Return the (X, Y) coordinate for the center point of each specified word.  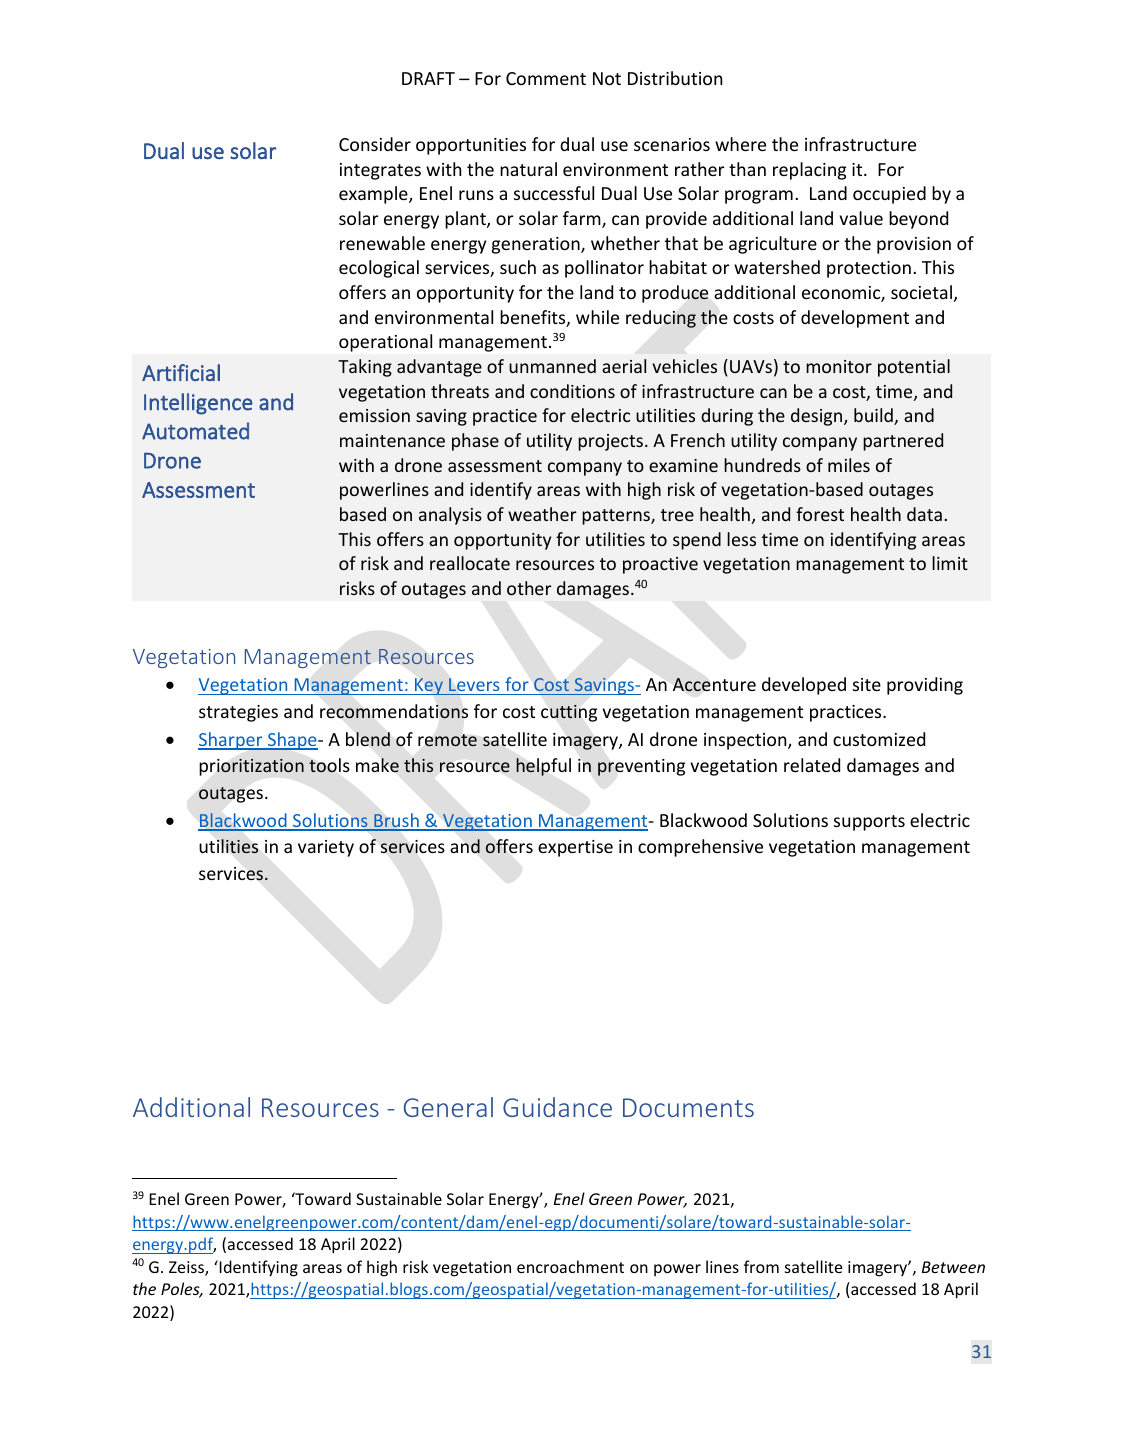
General (448, 1107)
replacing (809, 171)
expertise (575, 848)
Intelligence (198, 404)
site (867, 684)
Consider (375, 144)
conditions (572, 391)
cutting (569, 713)
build (874, 416)
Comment (546, 78)
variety (326, 848)
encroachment (570, 1266)
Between (953, 1267)
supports (869, 823)
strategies (238, 713)
